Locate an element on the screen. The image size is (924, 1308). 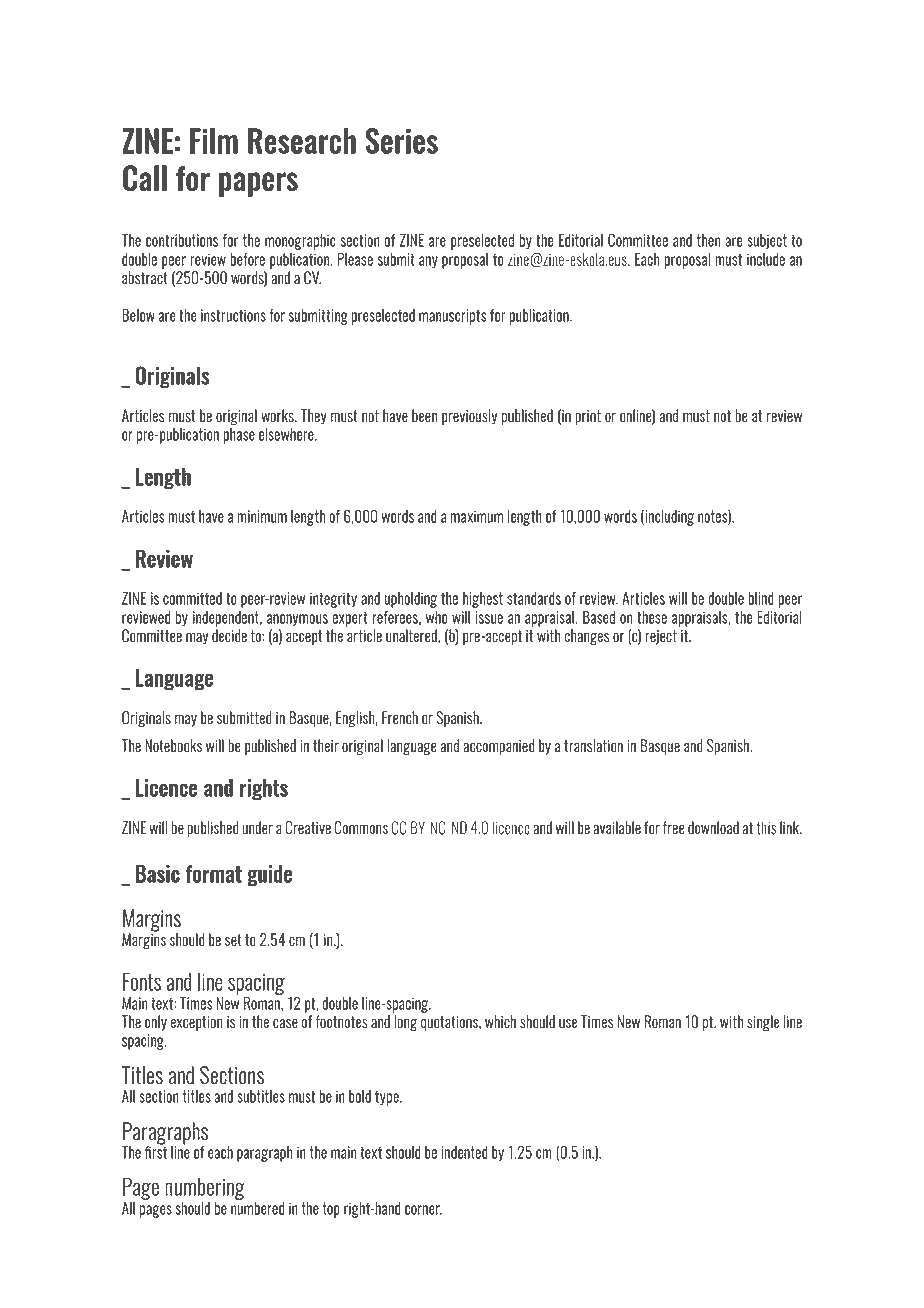
then is located at coordinates (708, 240).
